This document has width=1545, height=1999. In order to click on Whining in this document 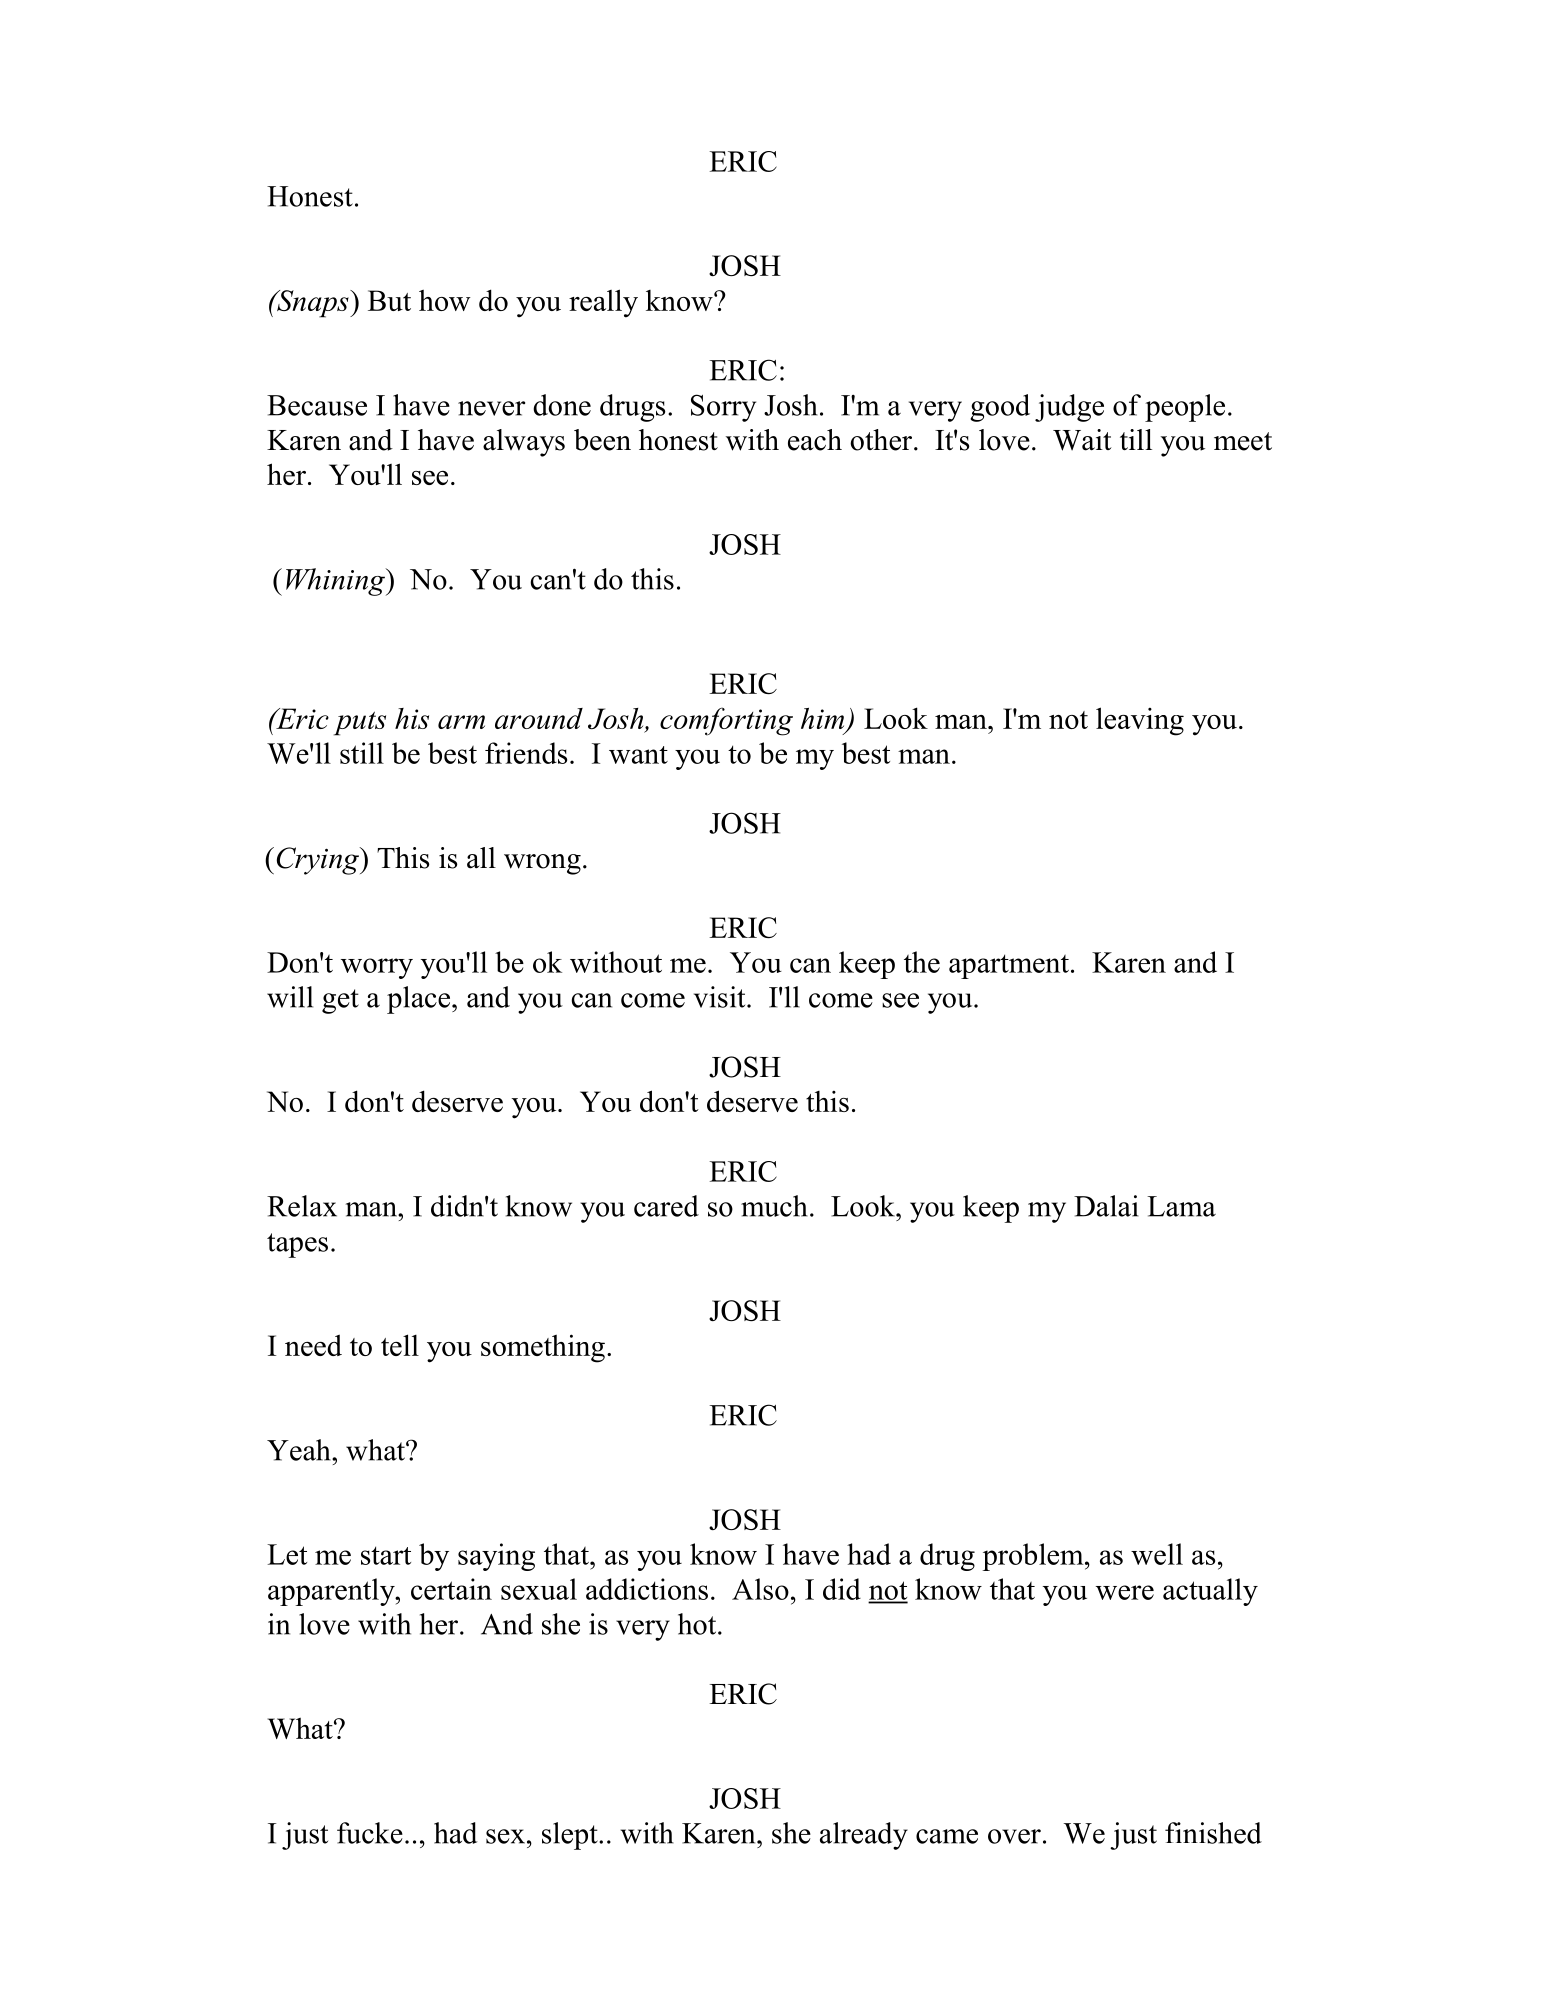, I will do `click(337, 582)`.
